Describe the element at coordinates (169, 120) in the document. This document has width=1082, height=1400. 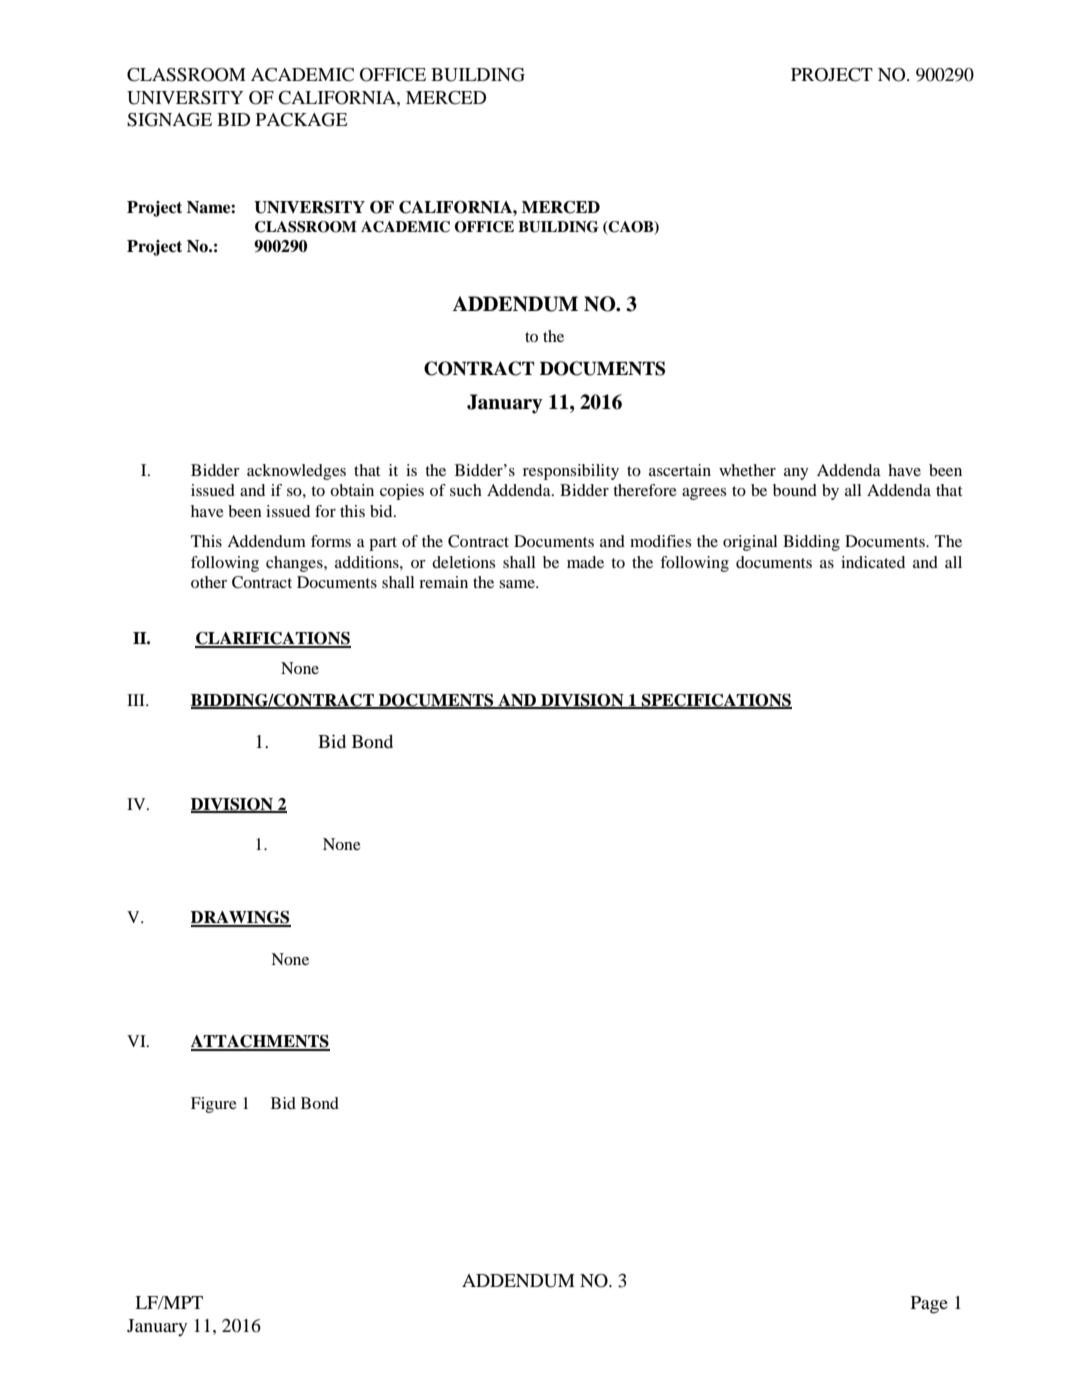
I see `SIGNAGE` at that location.
